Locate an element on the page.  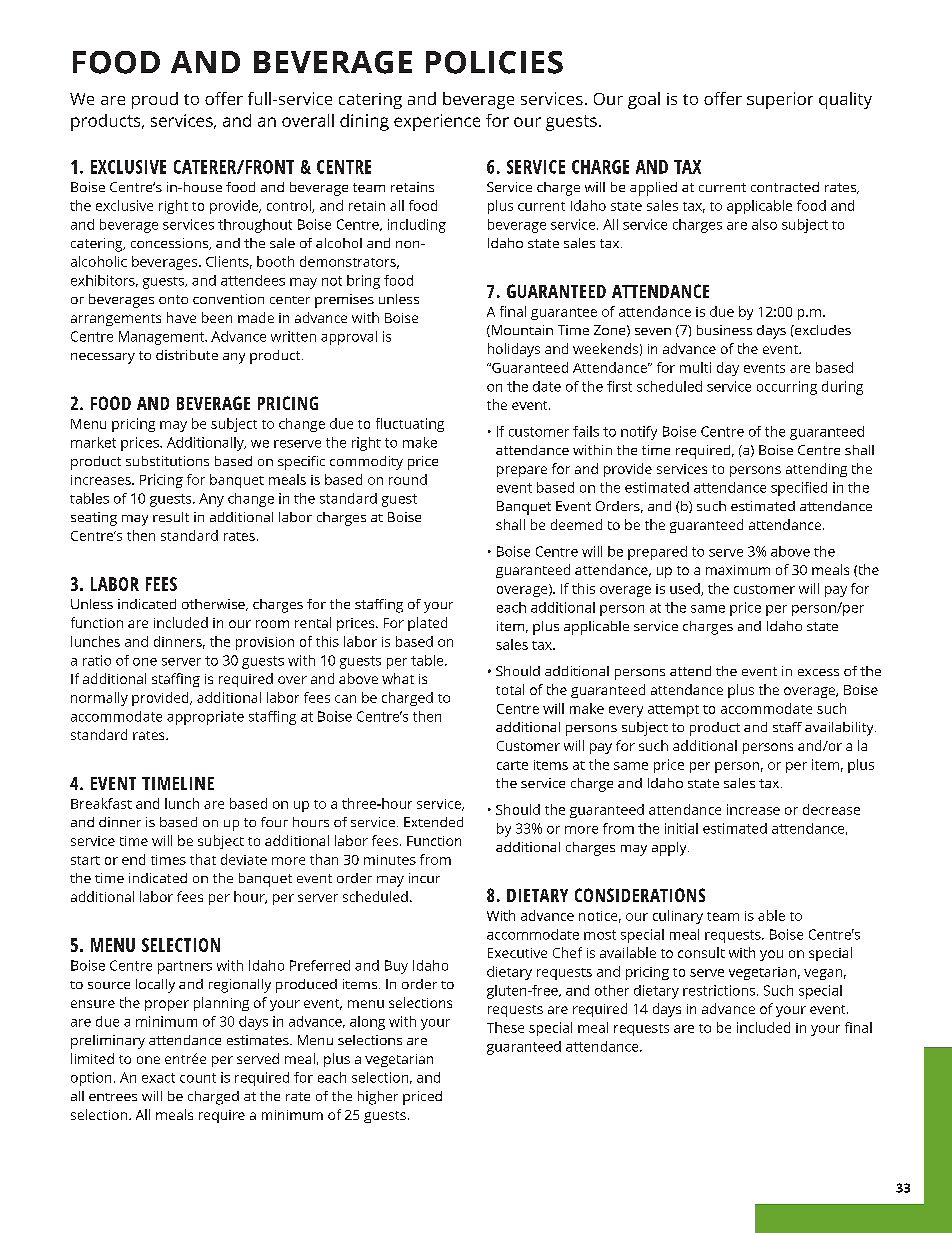
excess is located at coordinates (818, 672).
